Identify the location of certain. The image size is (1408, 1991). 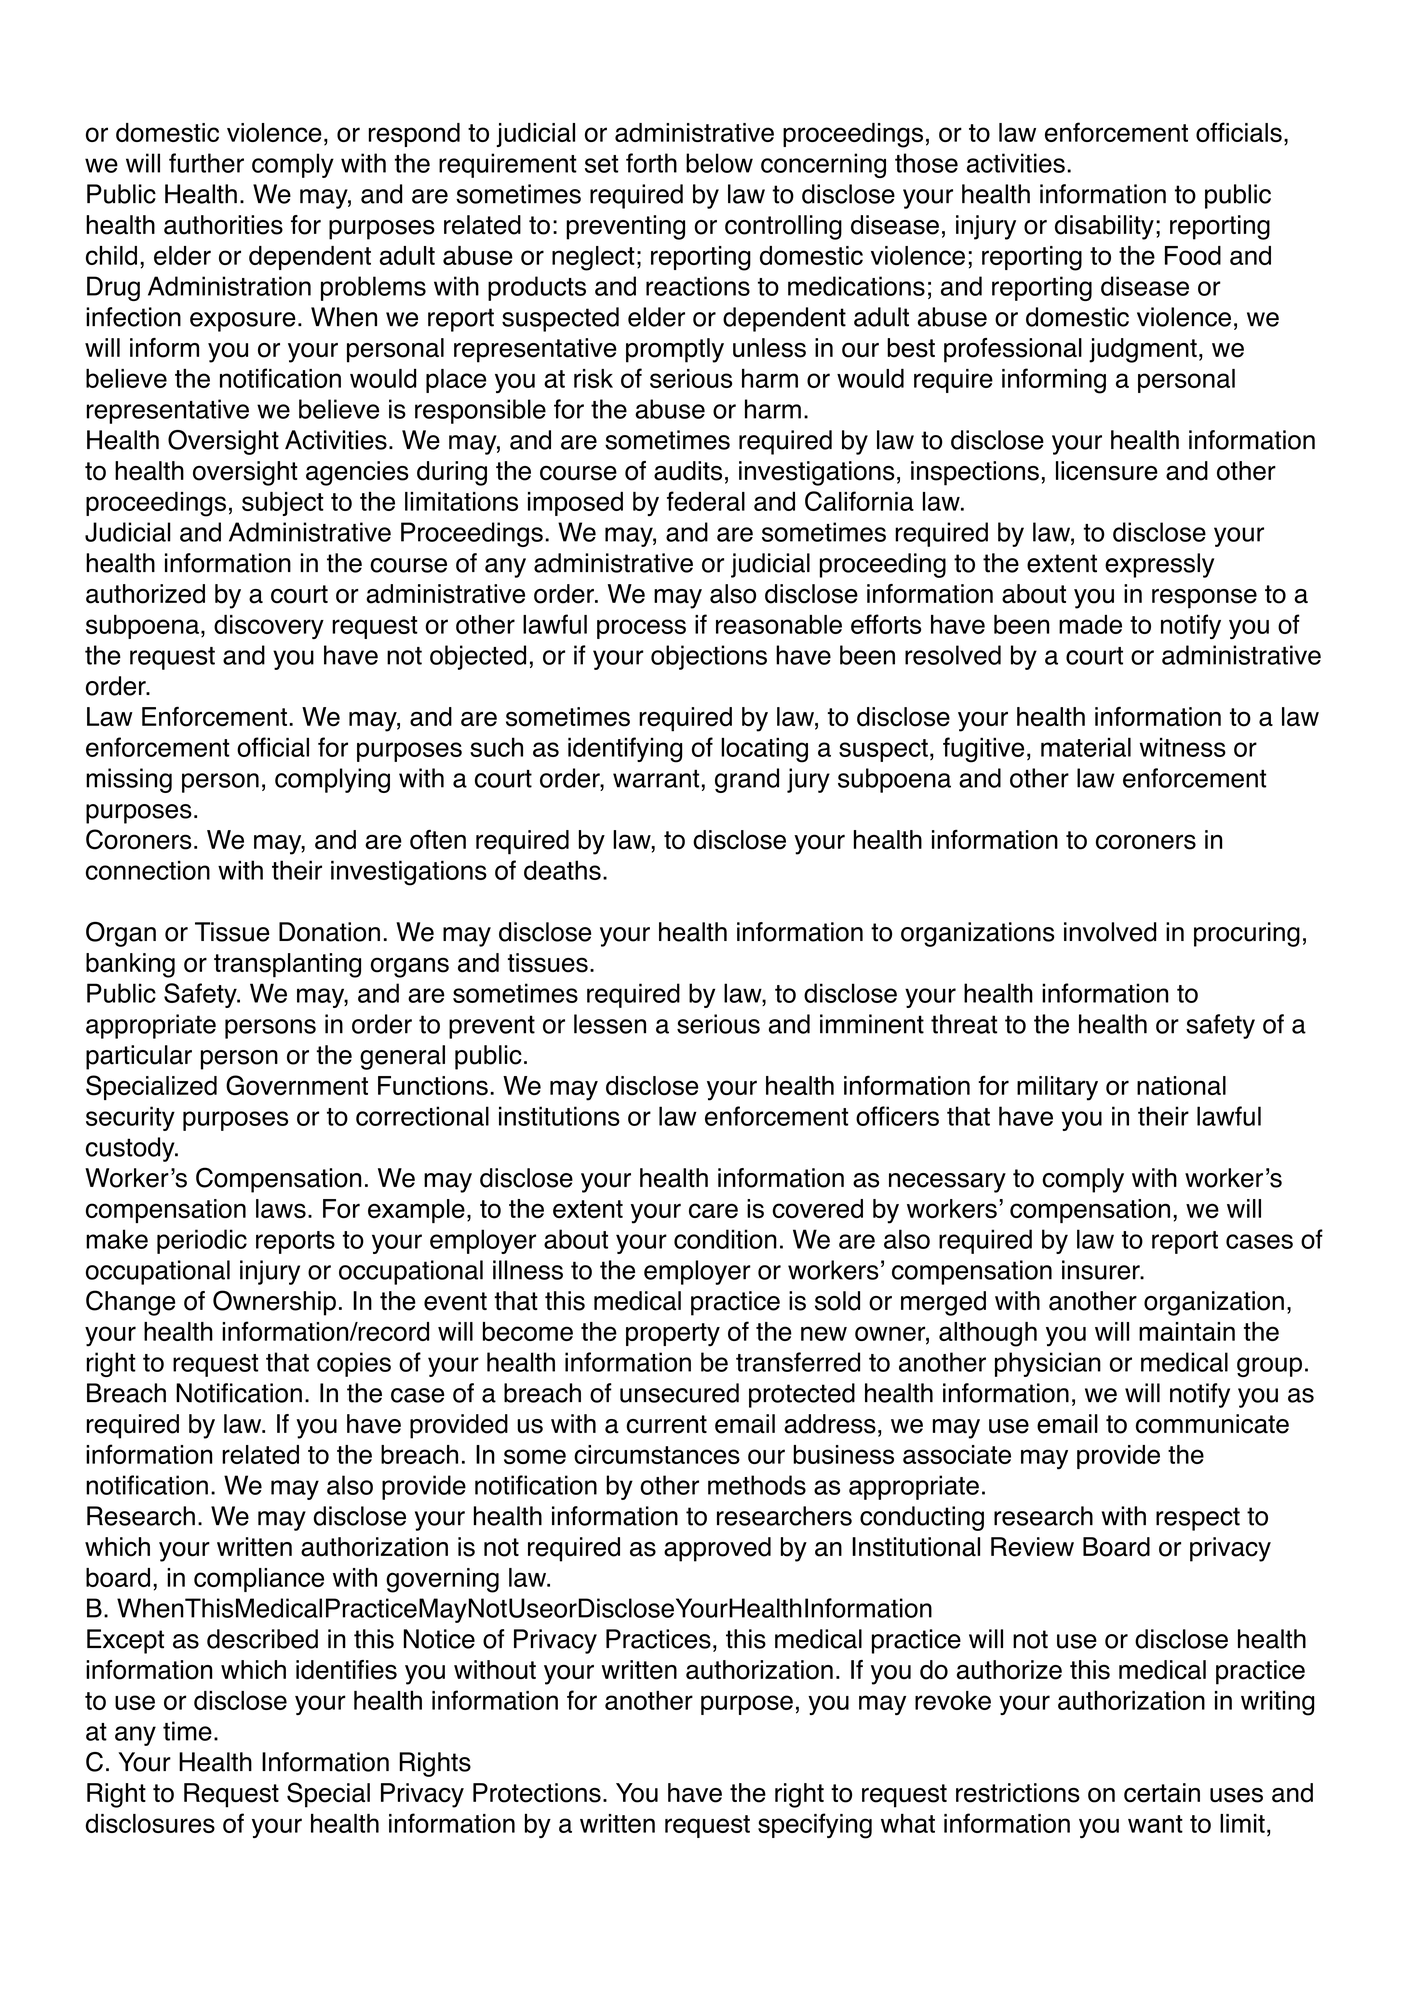
(1162, 1793).
